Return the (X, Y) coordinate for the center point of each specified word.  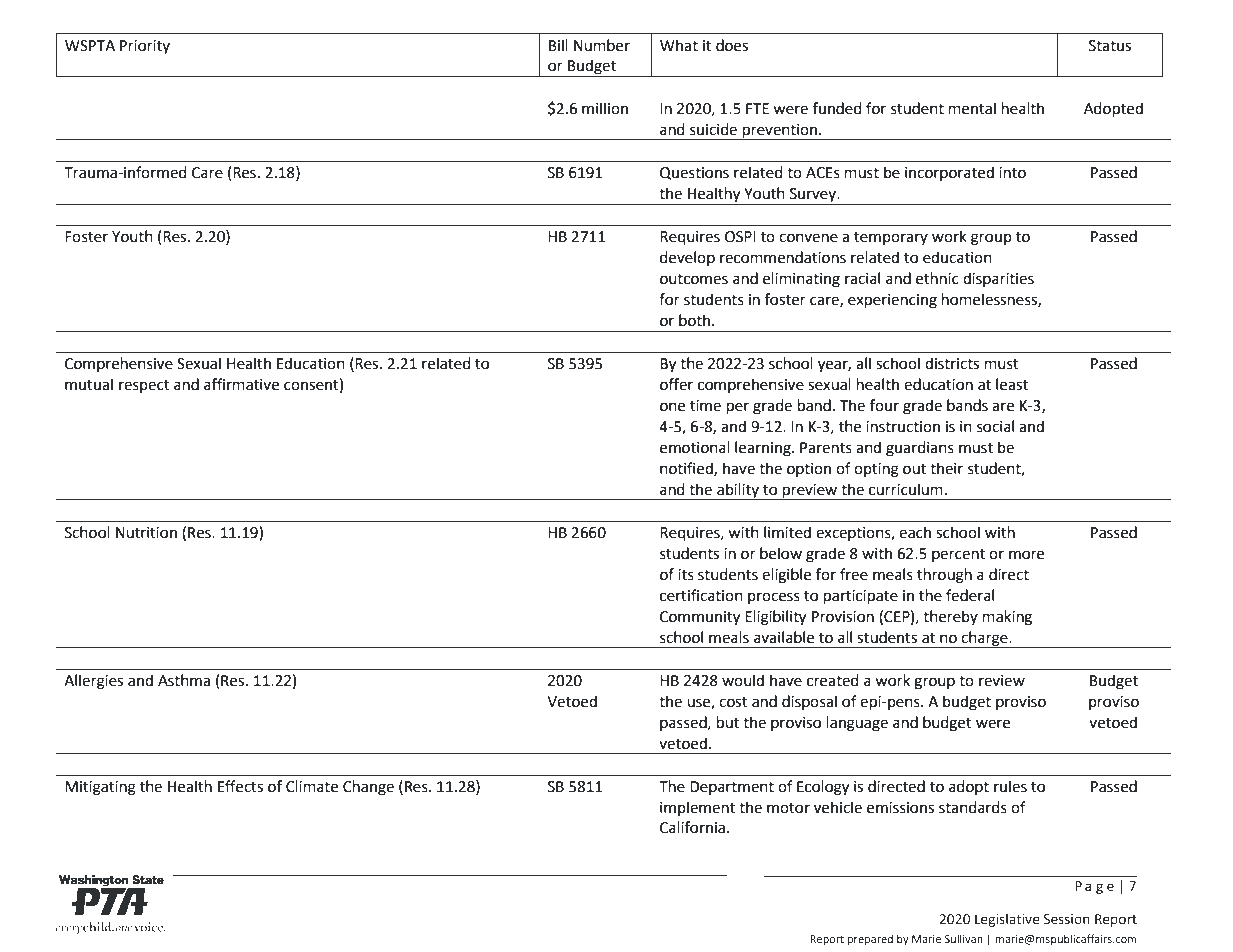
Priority (145, 47)
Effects (240, 786)
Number (602, 45)
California (692, 827)
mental (972, 108)
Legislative (1007, 920)
